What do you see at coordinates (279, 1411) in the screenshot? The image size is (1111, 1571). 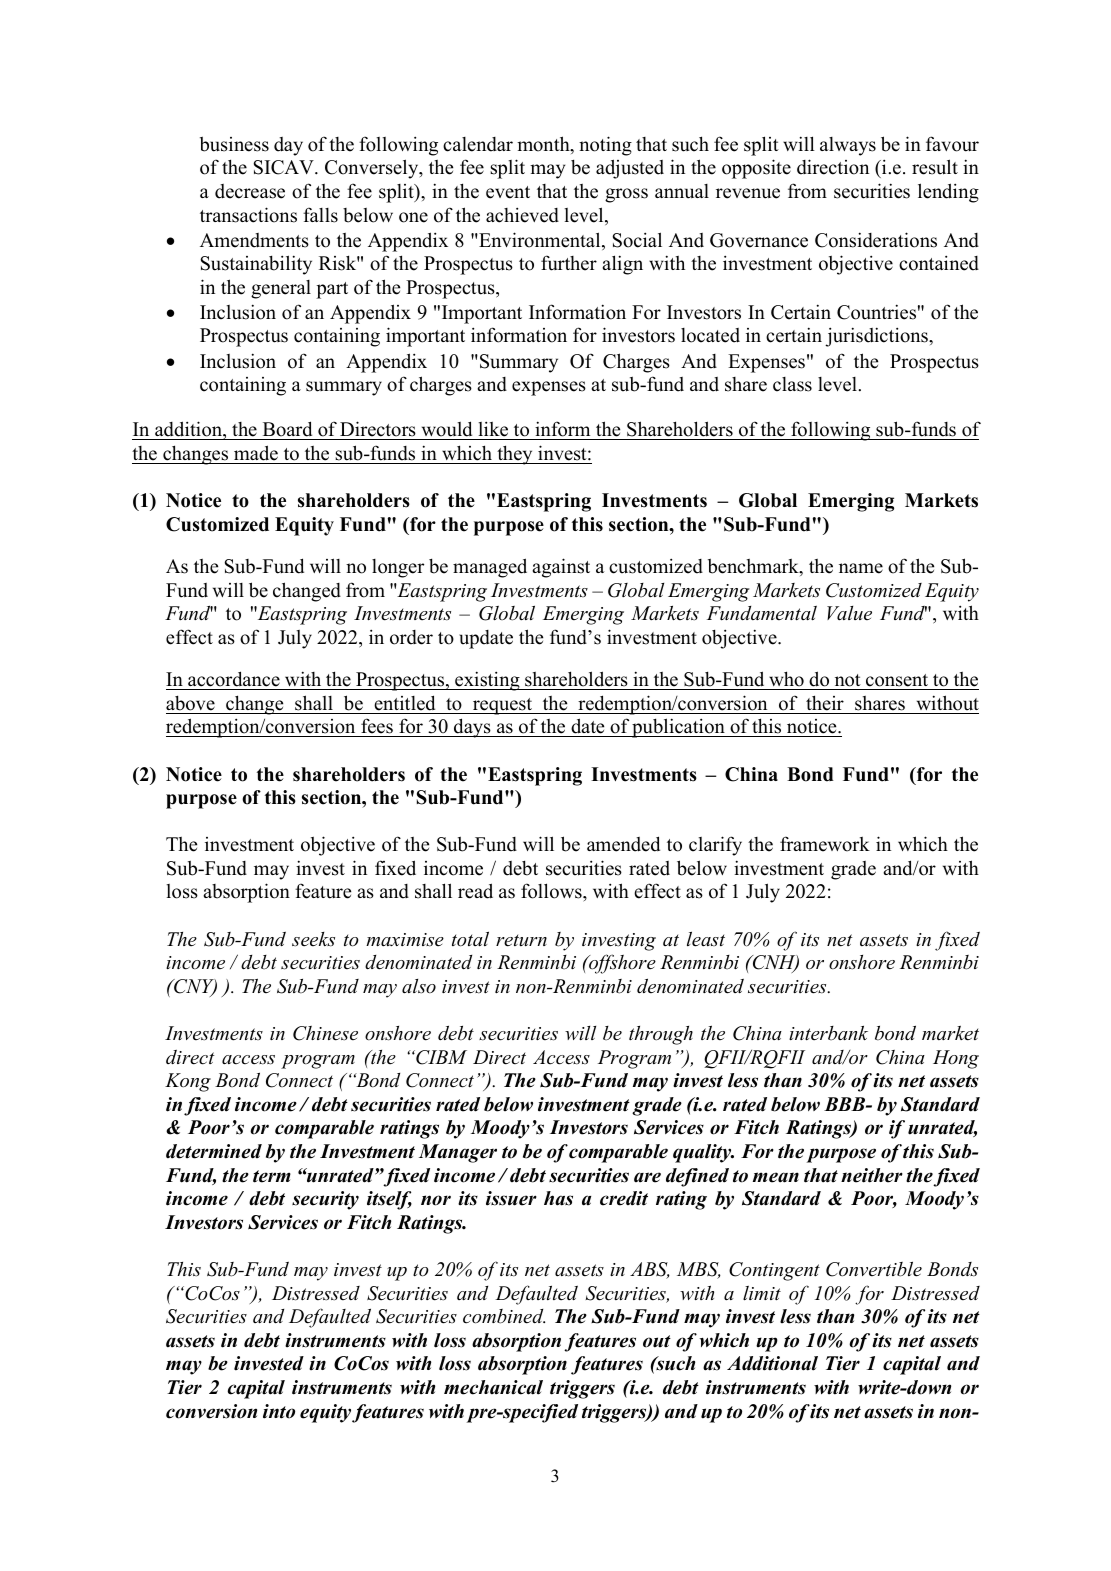 I see `into` at bounding box center [279, 1411].
